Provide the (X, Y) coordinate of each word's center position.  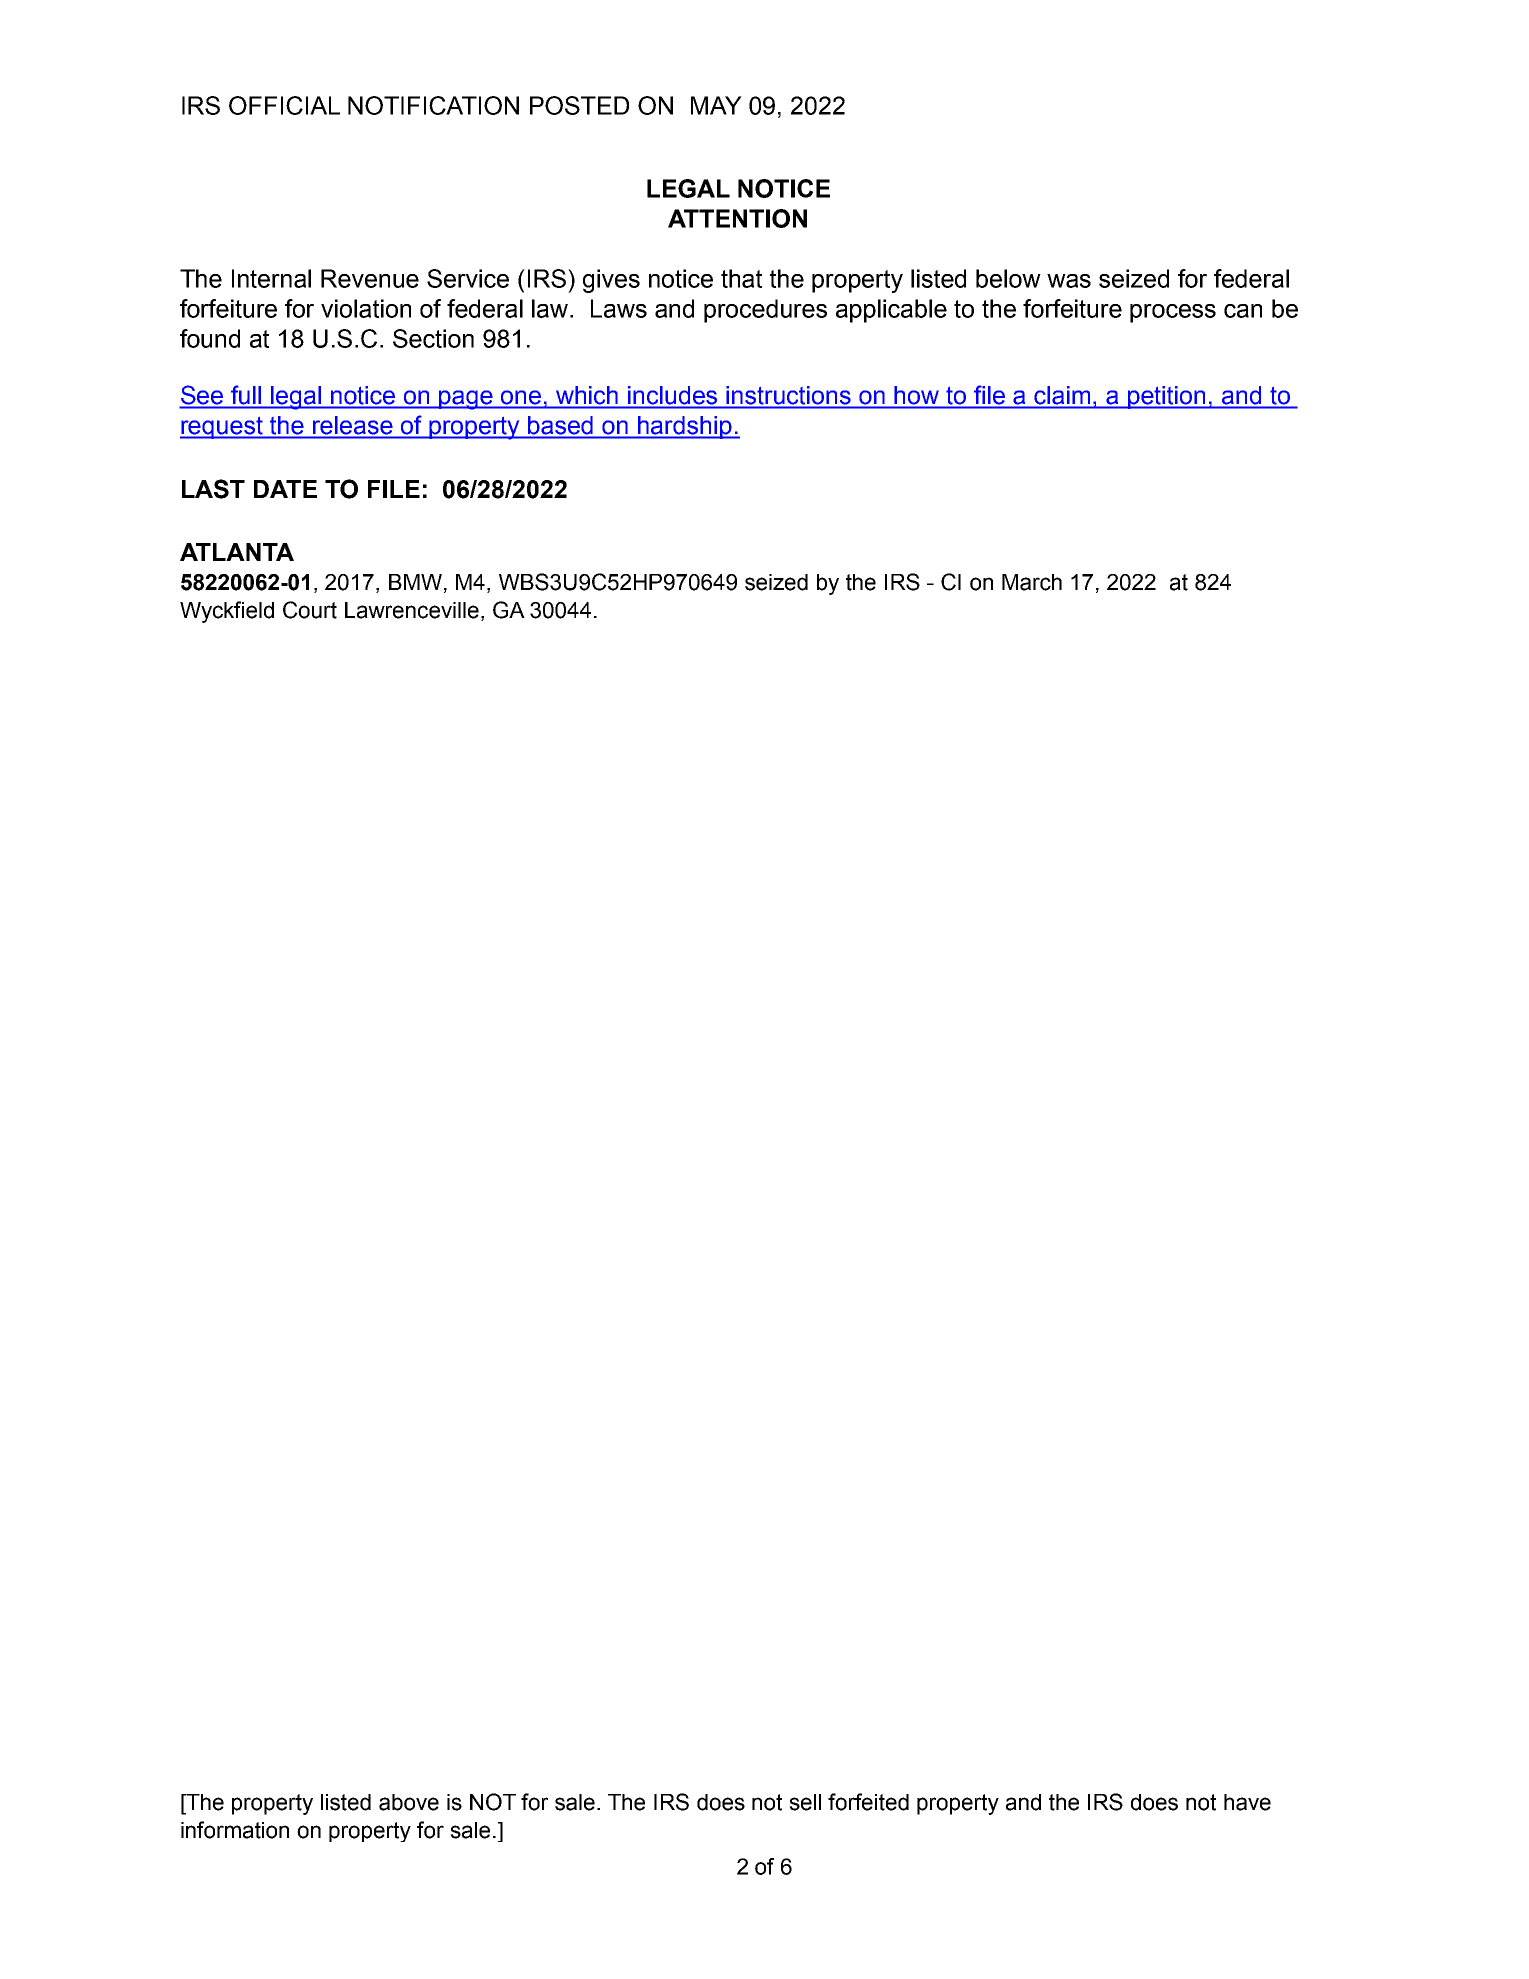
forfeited (868, 1802)
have (1247, 1802)
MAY (716, 105)
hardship (685, 427)
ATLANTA (237, 552)
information (235, 1830)
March (1032, 582)
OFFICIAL (284, 105)
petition (1167, 397)
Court (310, 610)
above (409, 1802)
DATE (285, 489)
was (1069, 281)
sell (805, 1802)
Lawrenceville (412, 610)
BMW (415, 582)
